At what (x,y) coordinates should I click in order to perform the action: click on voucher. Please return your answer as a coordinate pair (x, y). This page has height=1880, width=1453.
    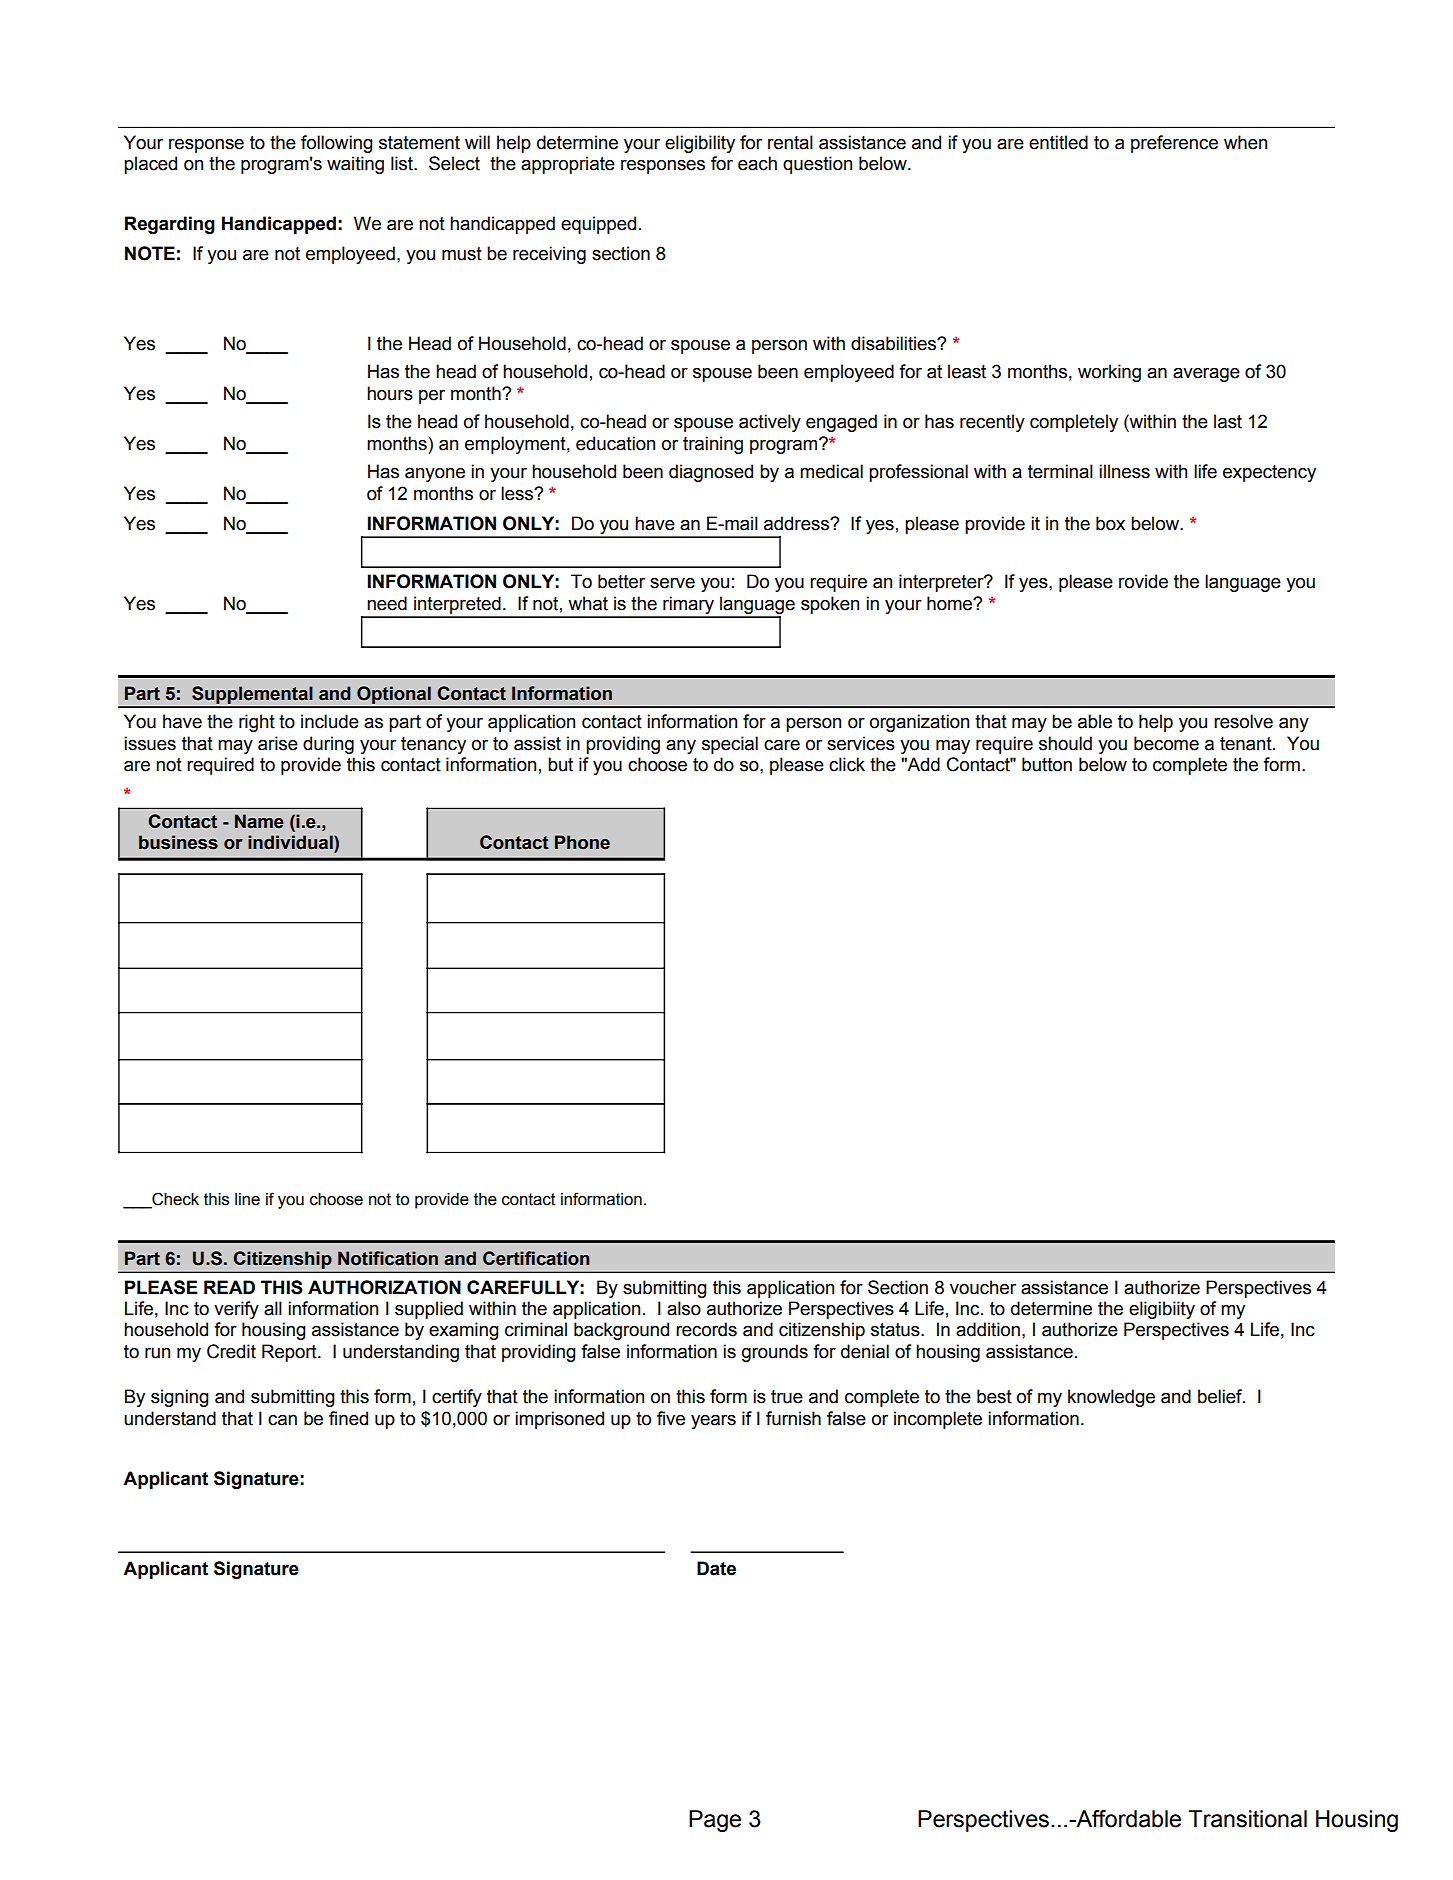
    Looking at the image, I should click on (983, 1287).
